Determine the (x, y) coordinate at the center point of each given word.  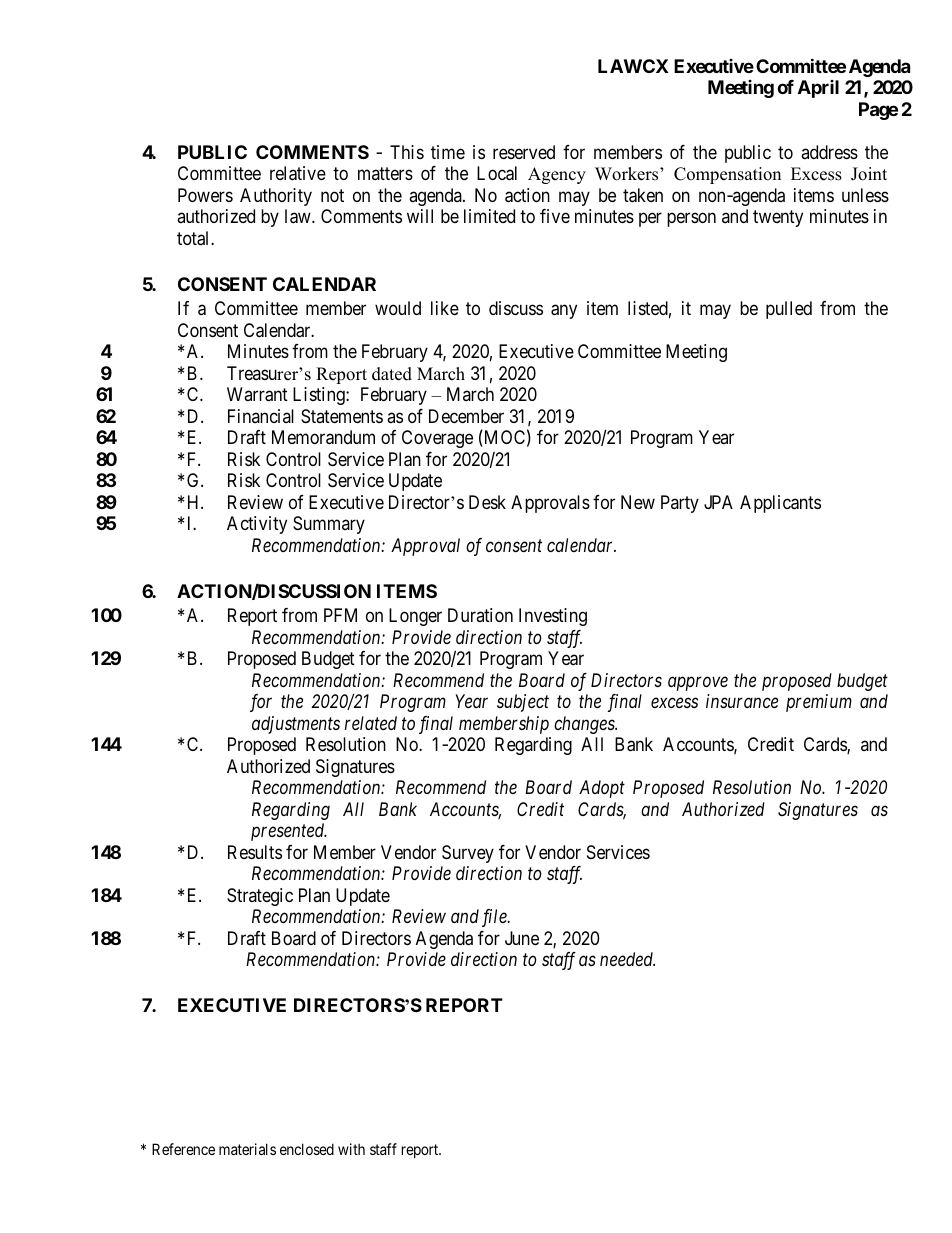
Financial (261, 416)
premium (819, 703)
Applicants (780, 504)
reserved (524, 152)
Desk (487, 502)
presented (289, 832)
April (818, 89)
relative (298, 173)
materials (247, 1149)
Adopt (602, 789)
